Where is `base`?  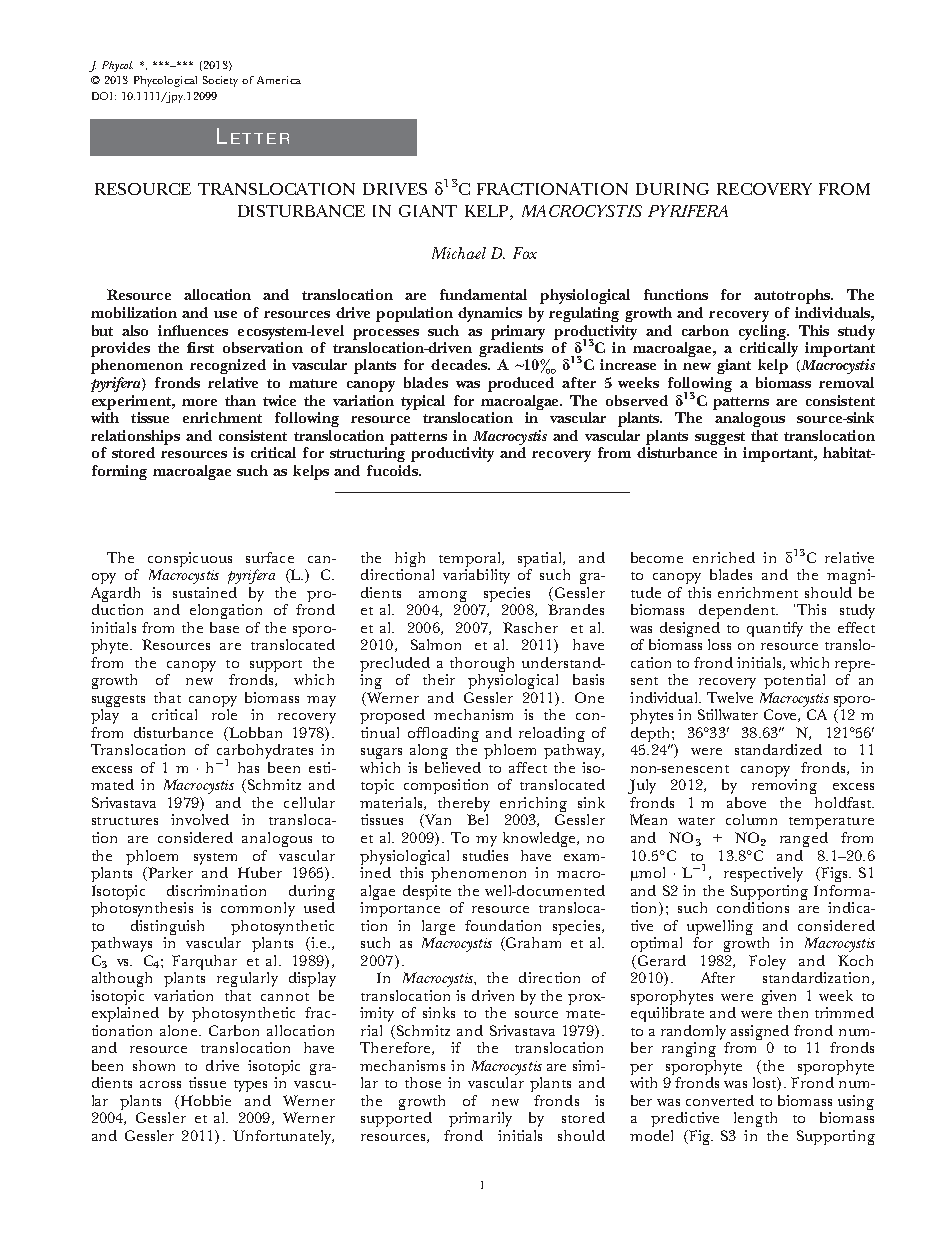 base is located at coordinates (224, 627).
